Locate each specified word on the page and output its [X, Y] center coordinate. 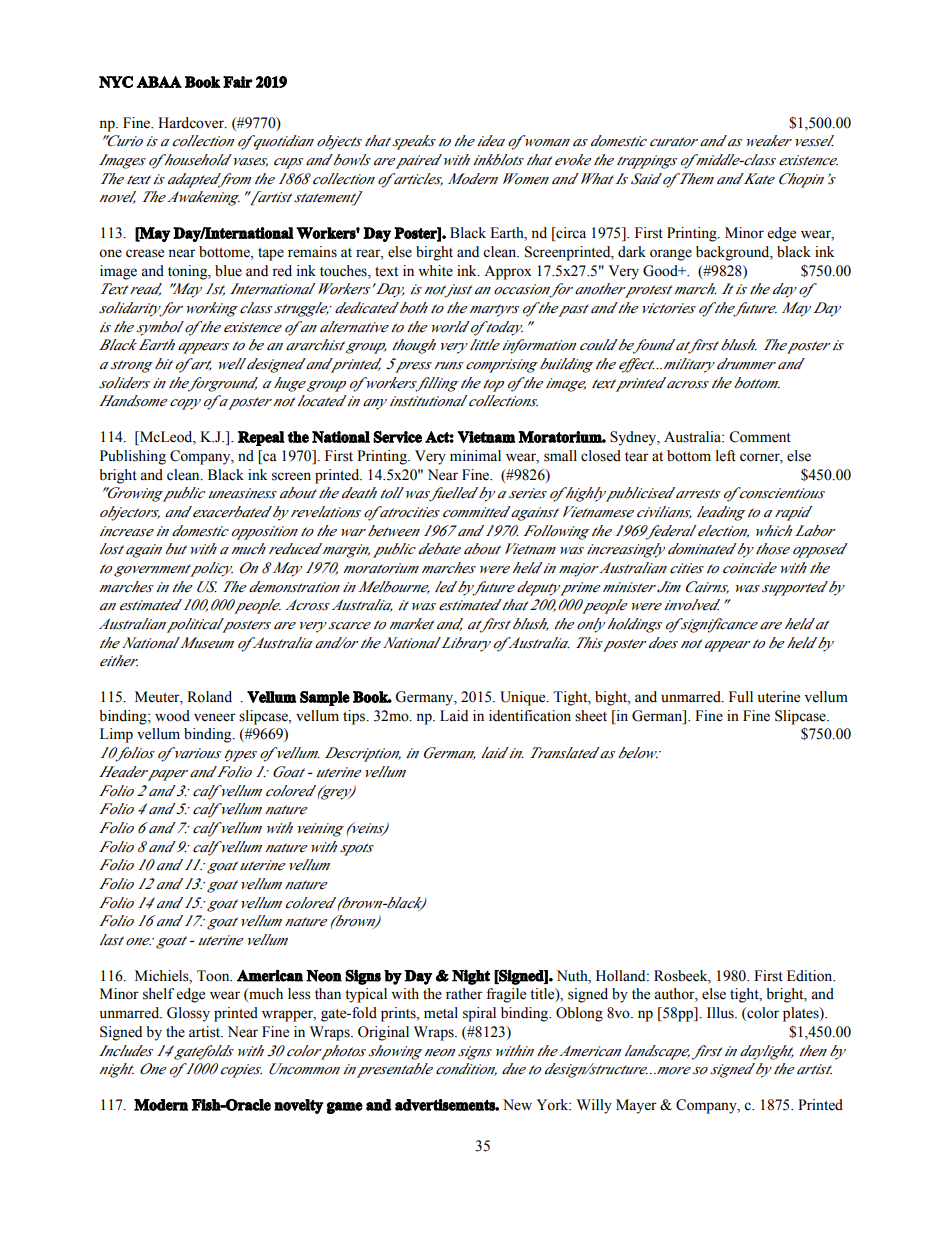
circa [570, 234]
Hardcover [192, 123]
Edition [811, 976]
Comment [760, 437]
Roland [209, 697]
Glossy [188, 1014]
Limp [116, 735]
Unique [524, 698]
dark [632, 252]
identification [530, 716]
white [435, 271]
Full [741, 696]
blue [228, 271]
